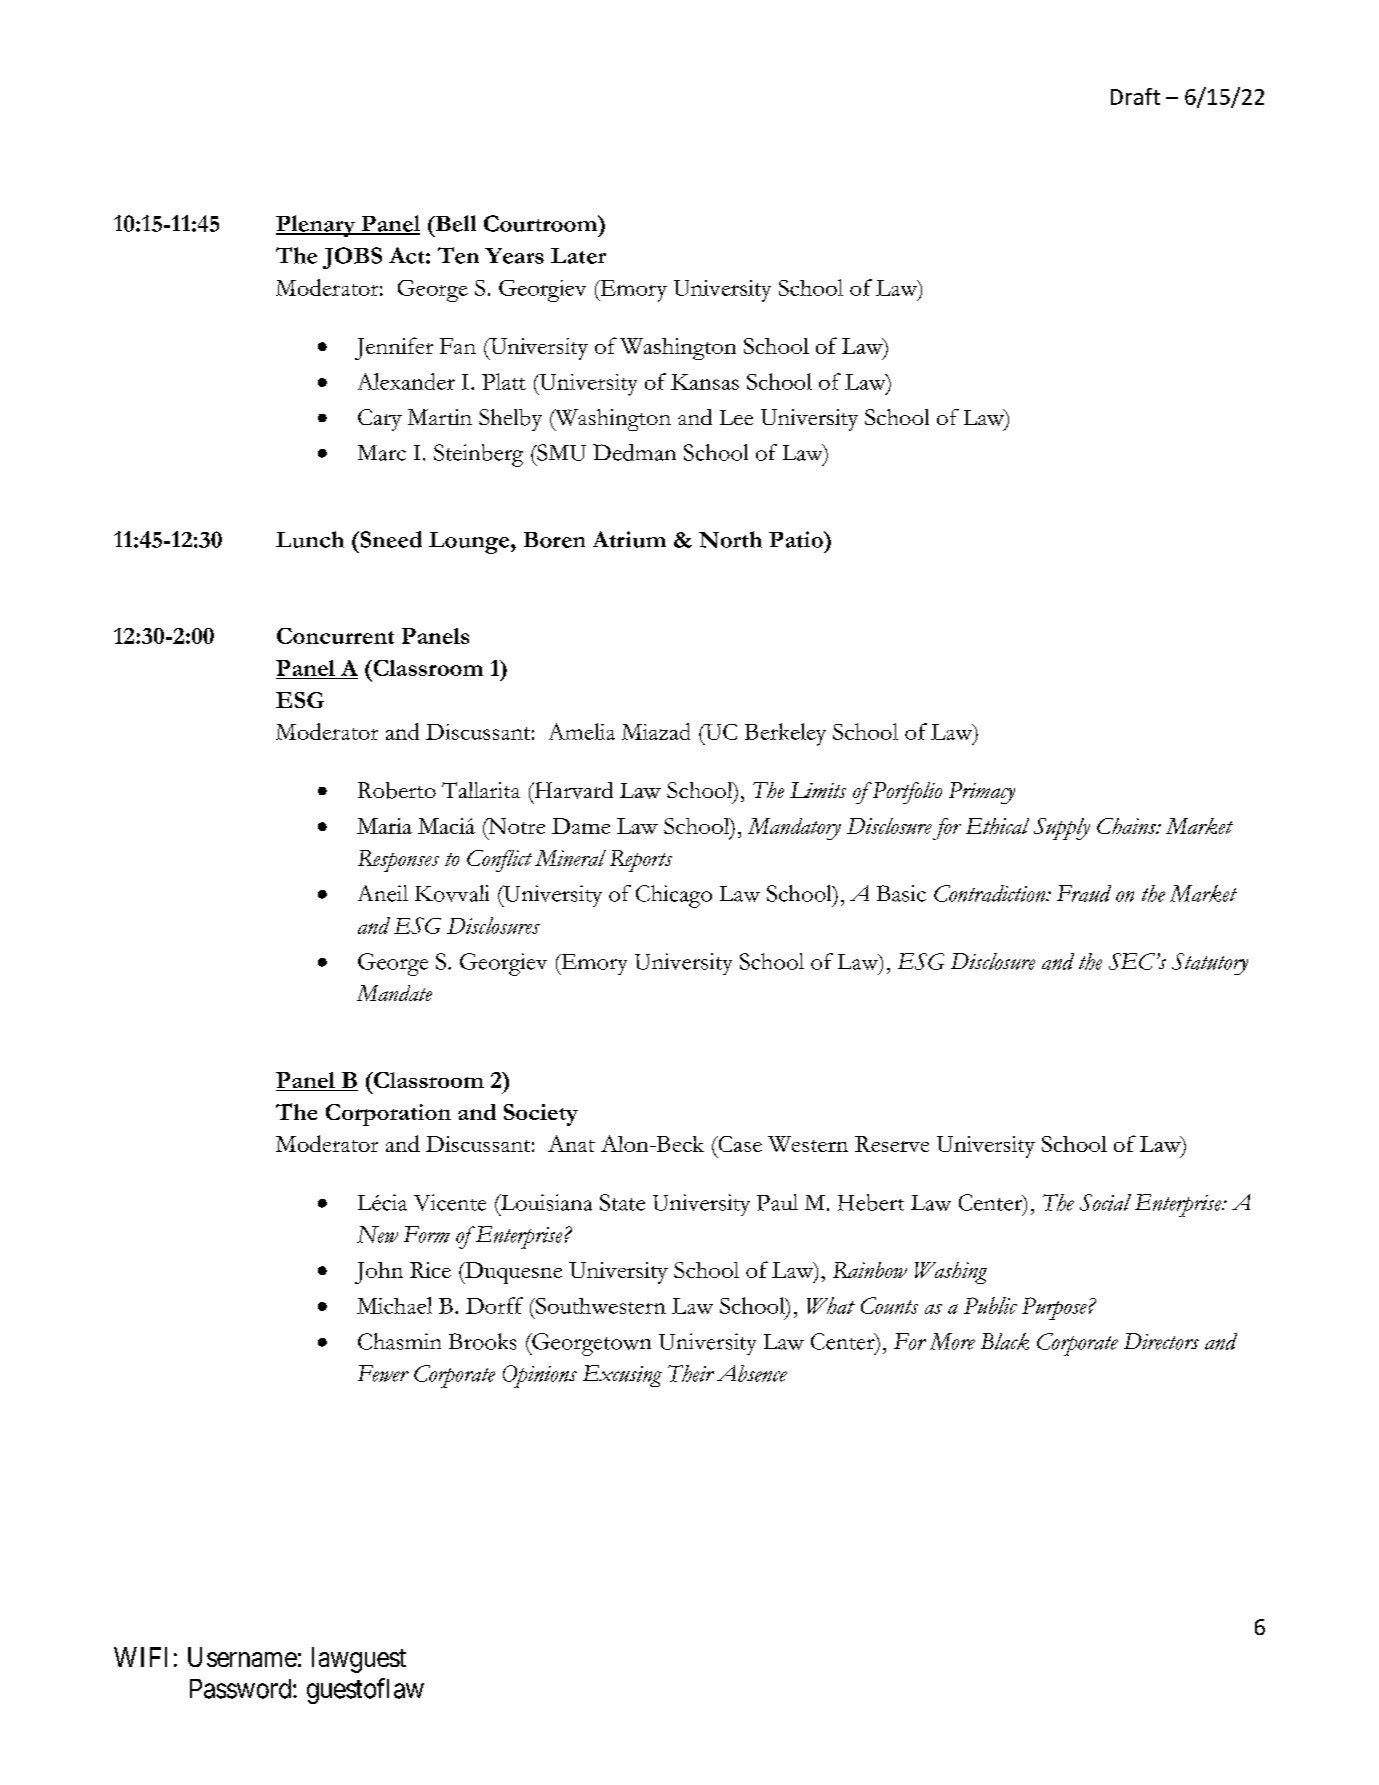  I want to click on Black, so click(1005, 1341).
